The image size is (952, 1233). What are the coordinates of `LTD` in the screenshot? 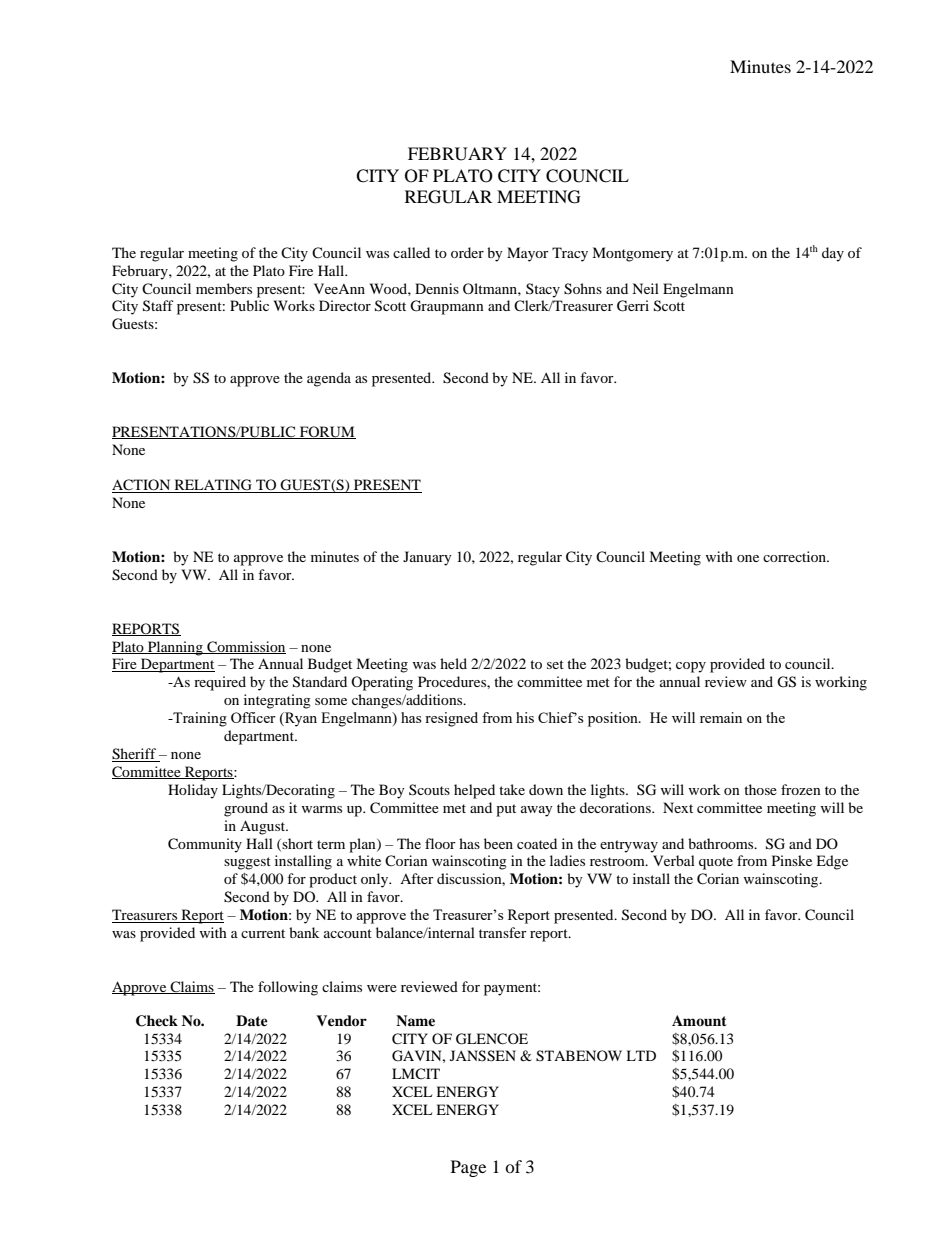 It's located at (641, 1055).
